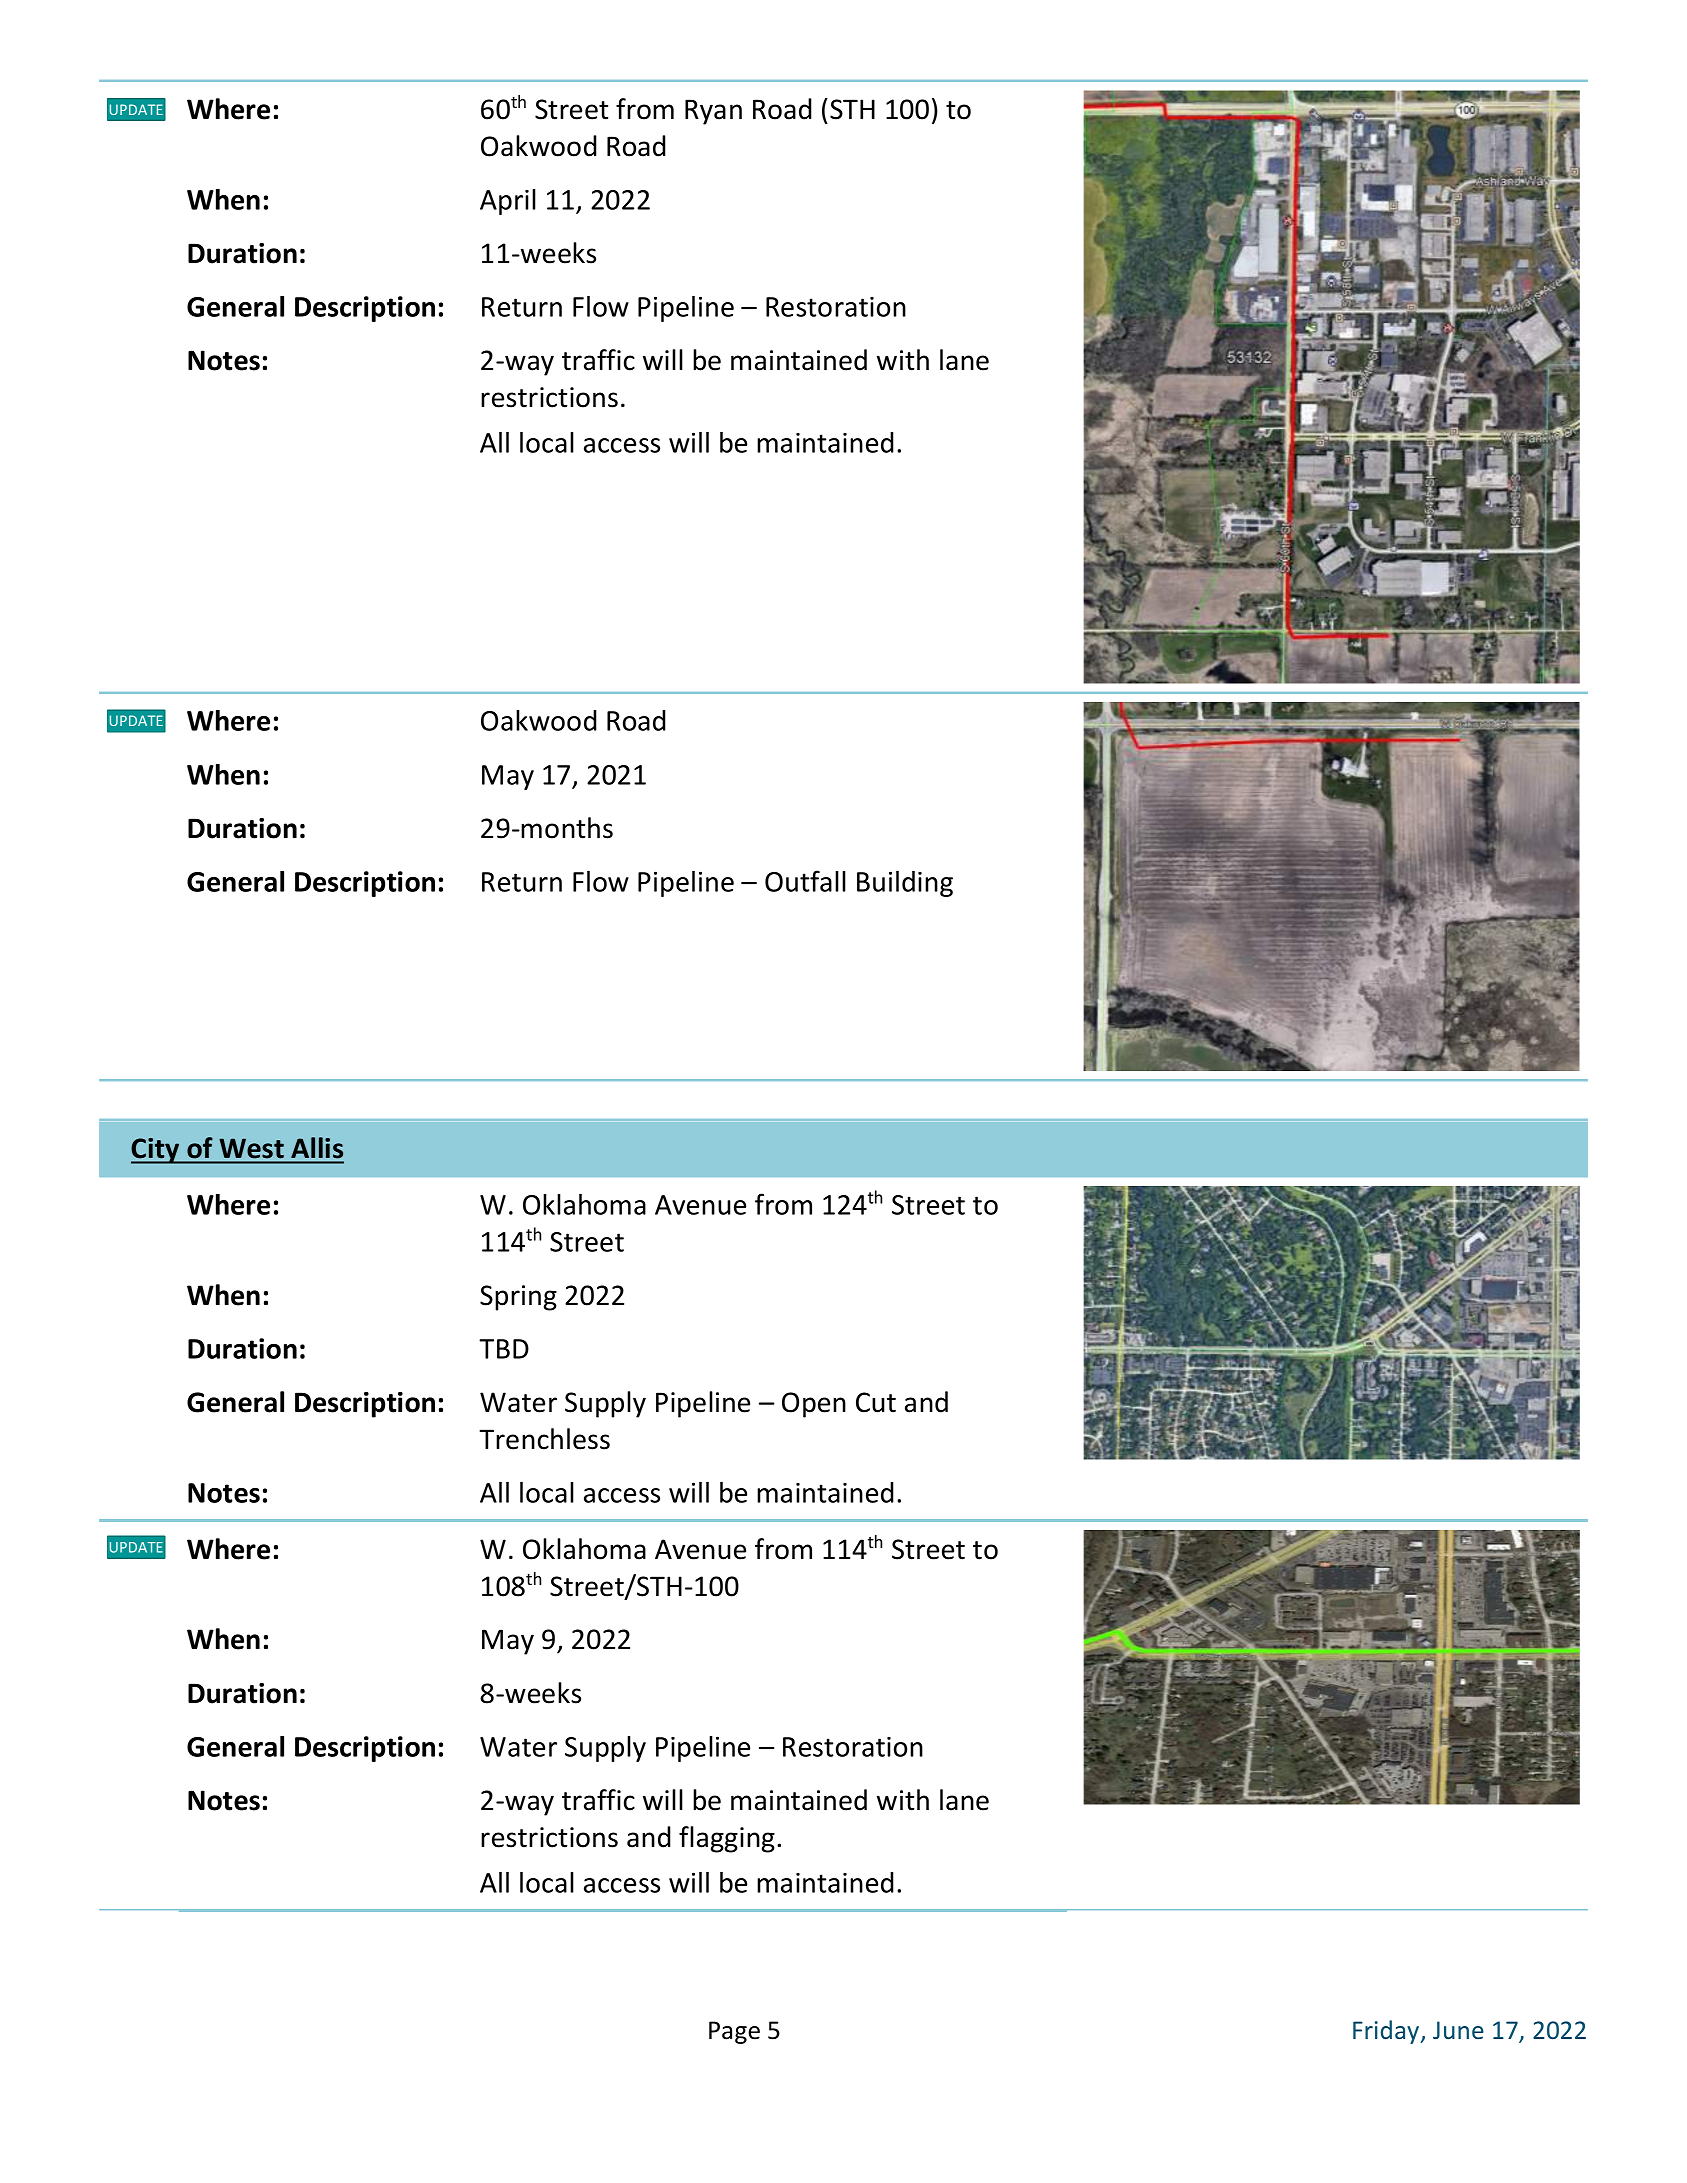 The image size is (1687, 2183). Describe the element at coordinates (252, 1148) in the image. I see `West` at that location.
